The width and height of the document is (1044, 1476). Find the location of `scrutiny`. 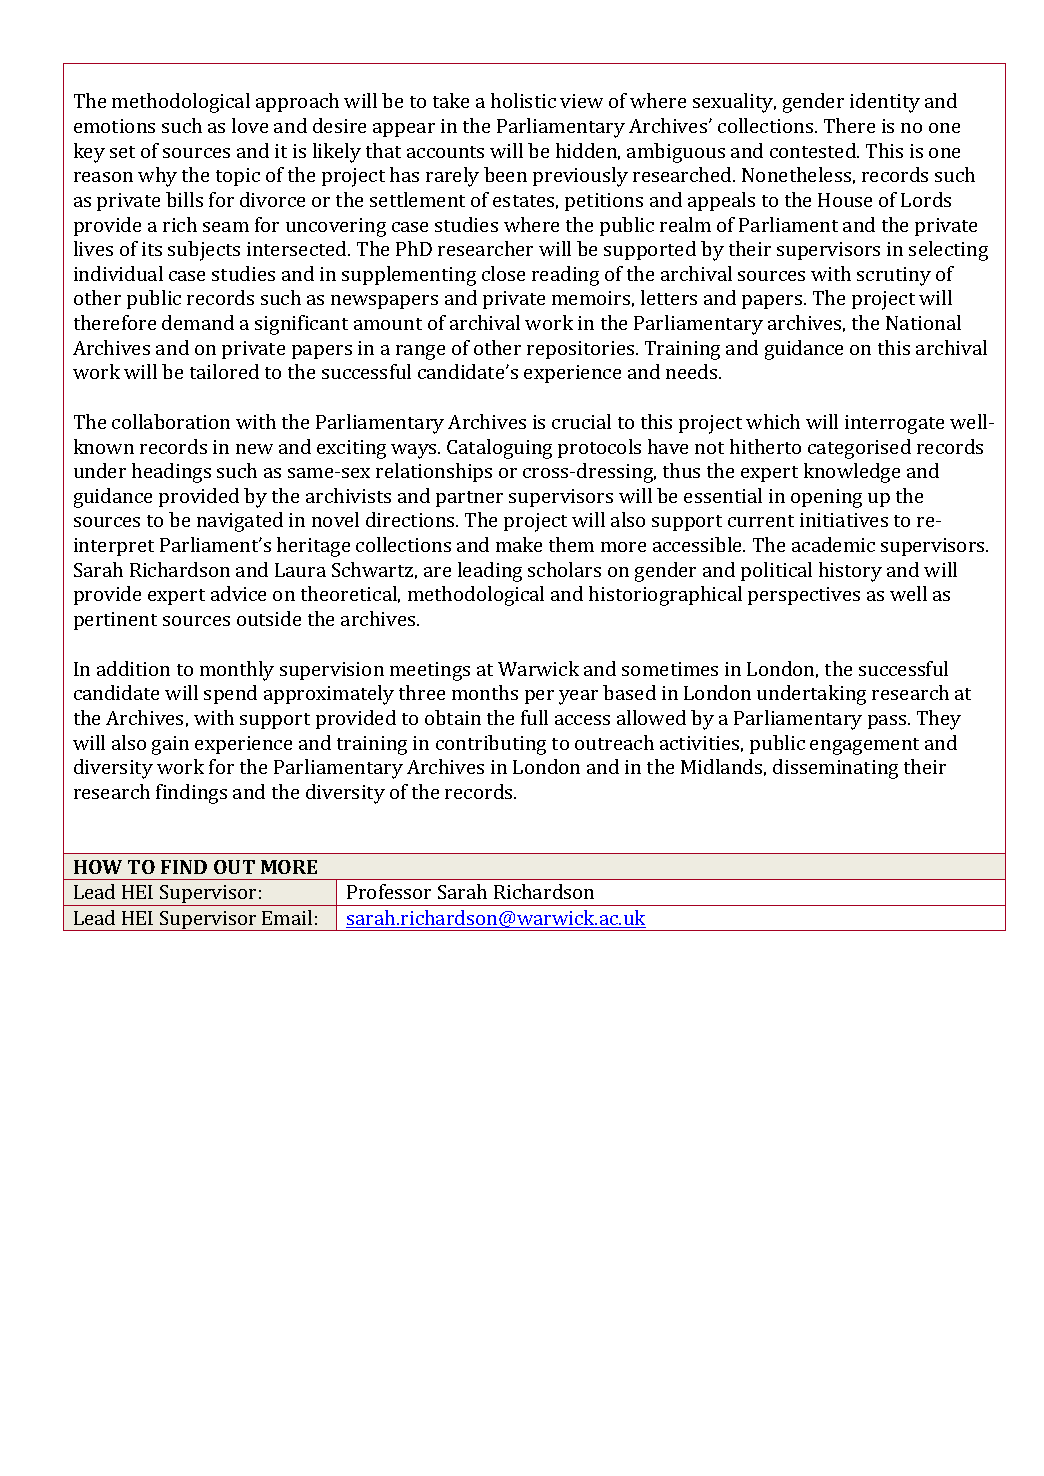

scrutiny is located at coordinates (894, 276).
